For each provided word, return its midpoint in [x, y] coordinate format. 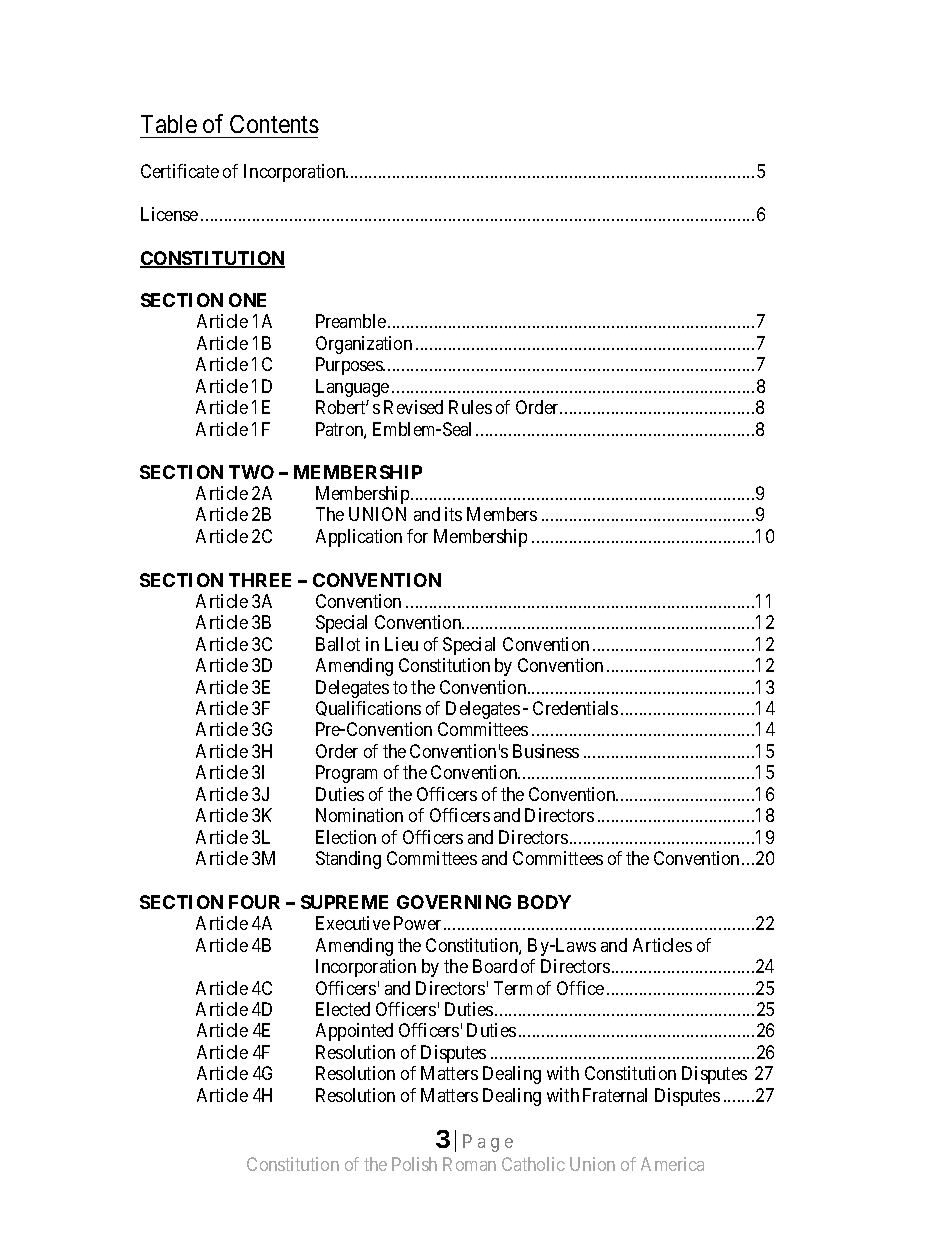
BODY [544, 902]
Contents [274, 124]
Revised [413, 407]
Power [417, 923]
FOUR [254, 902]
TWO [251, 472]
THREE [260, 580]
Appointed [354, 1032]
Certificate [180, 171]
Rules [470, 407]
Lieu [401, 644]
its [453, 514]
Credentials [575, 708]
